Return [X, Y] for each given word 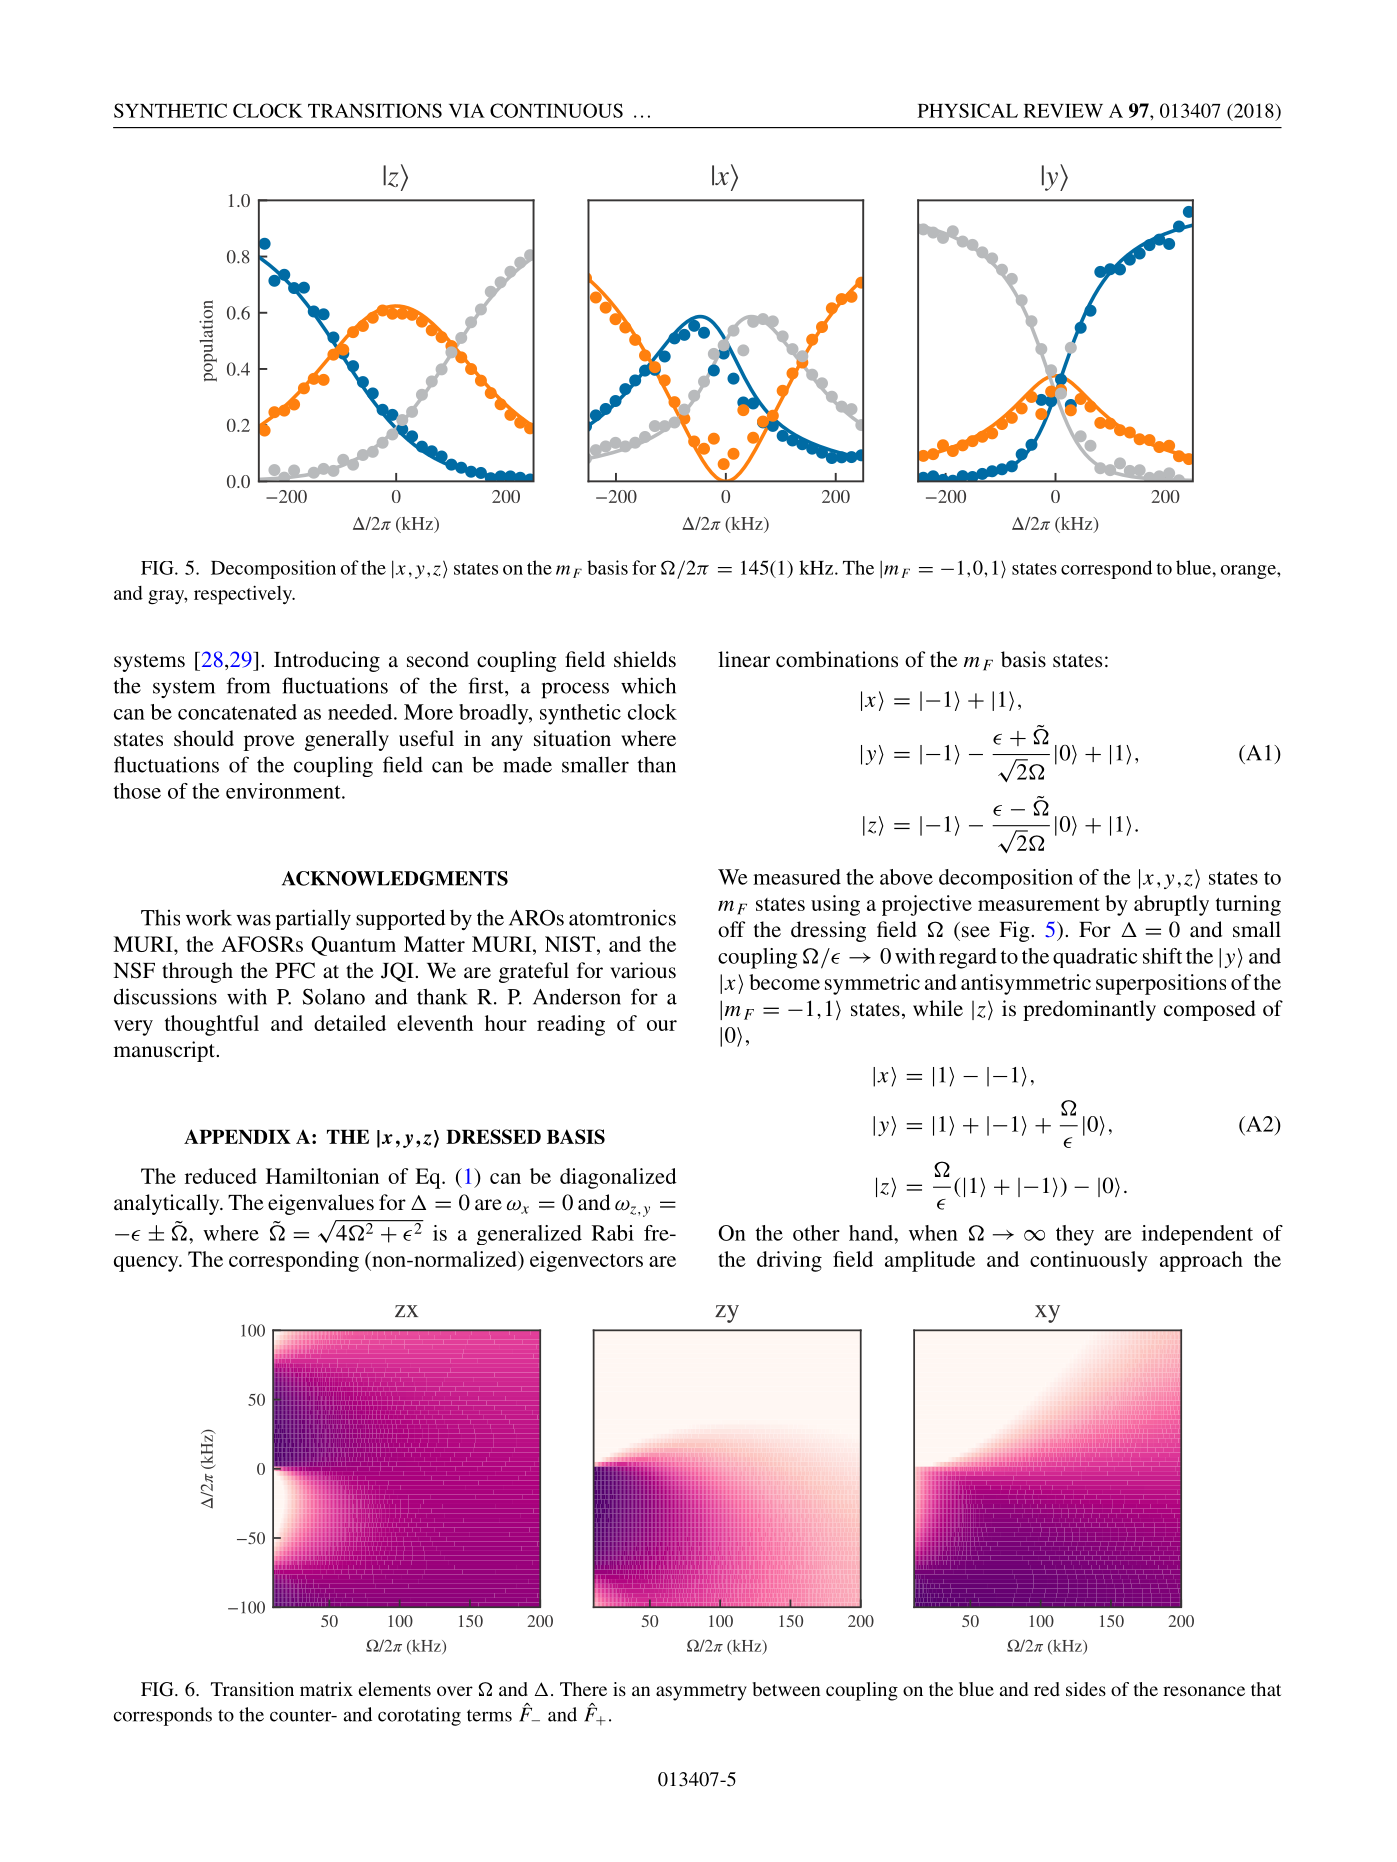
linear [744, 659]
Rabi [613, 1233]
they [1075, 1235]
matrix [326, 1689]
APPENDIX [237, 1136]
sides [1086, 1689]
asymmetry [701, 1692]
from [248, 685]
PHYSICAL [968, 110]
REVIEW [1063, 111]
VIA [467, 110]
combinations [837, 659]
